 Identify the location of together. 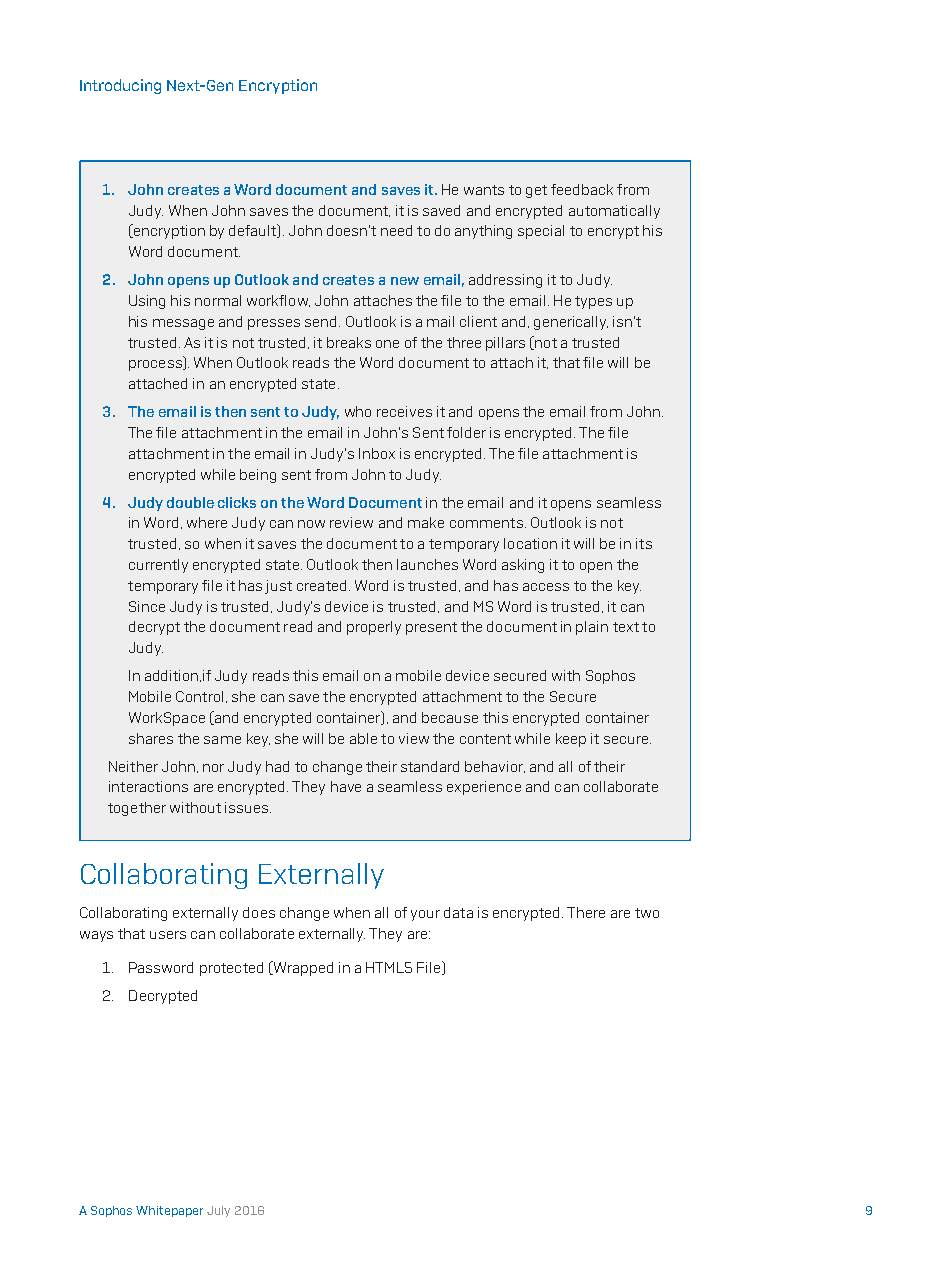
(137, 809).
